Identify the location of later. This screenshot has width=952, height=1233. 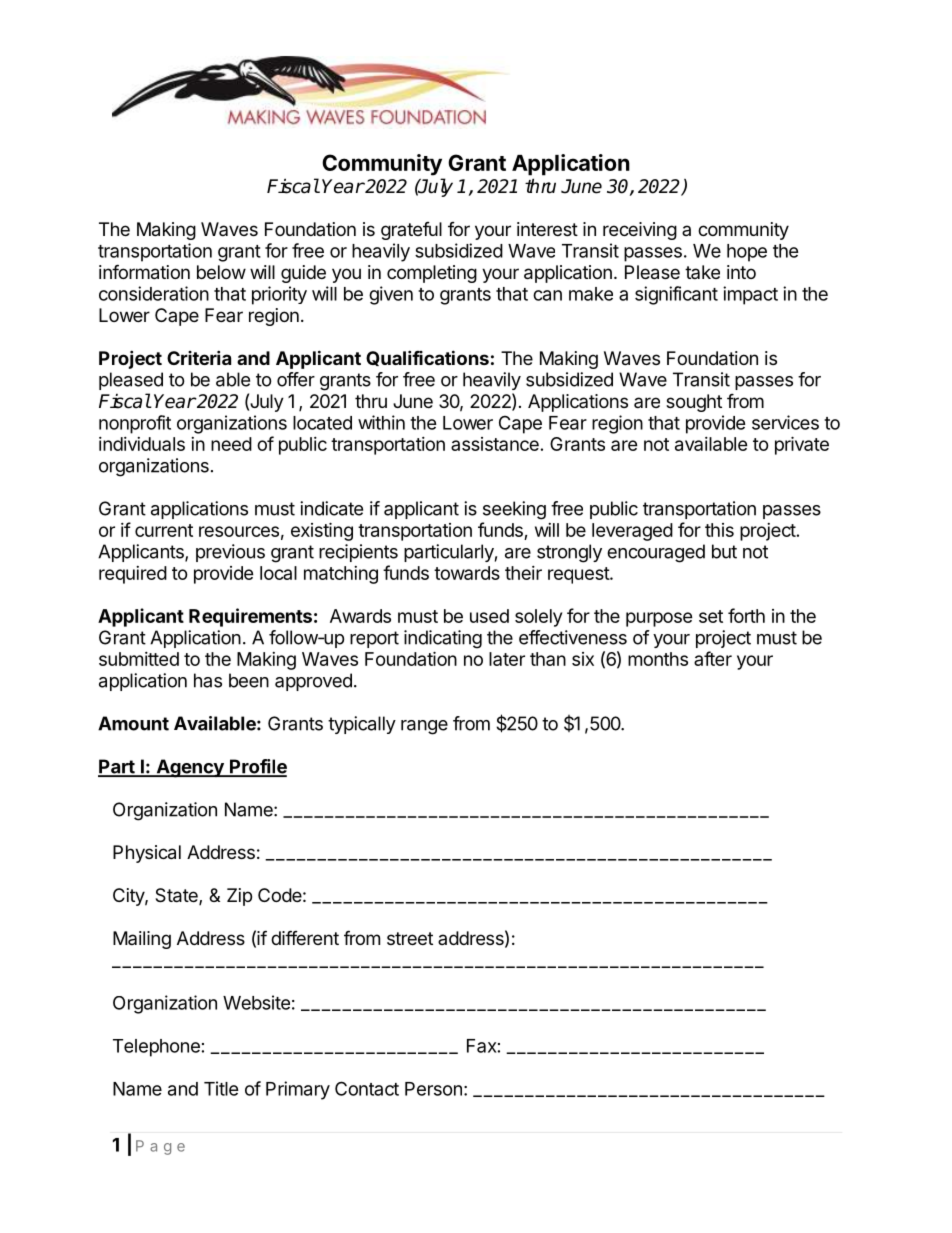
(507, 659).
